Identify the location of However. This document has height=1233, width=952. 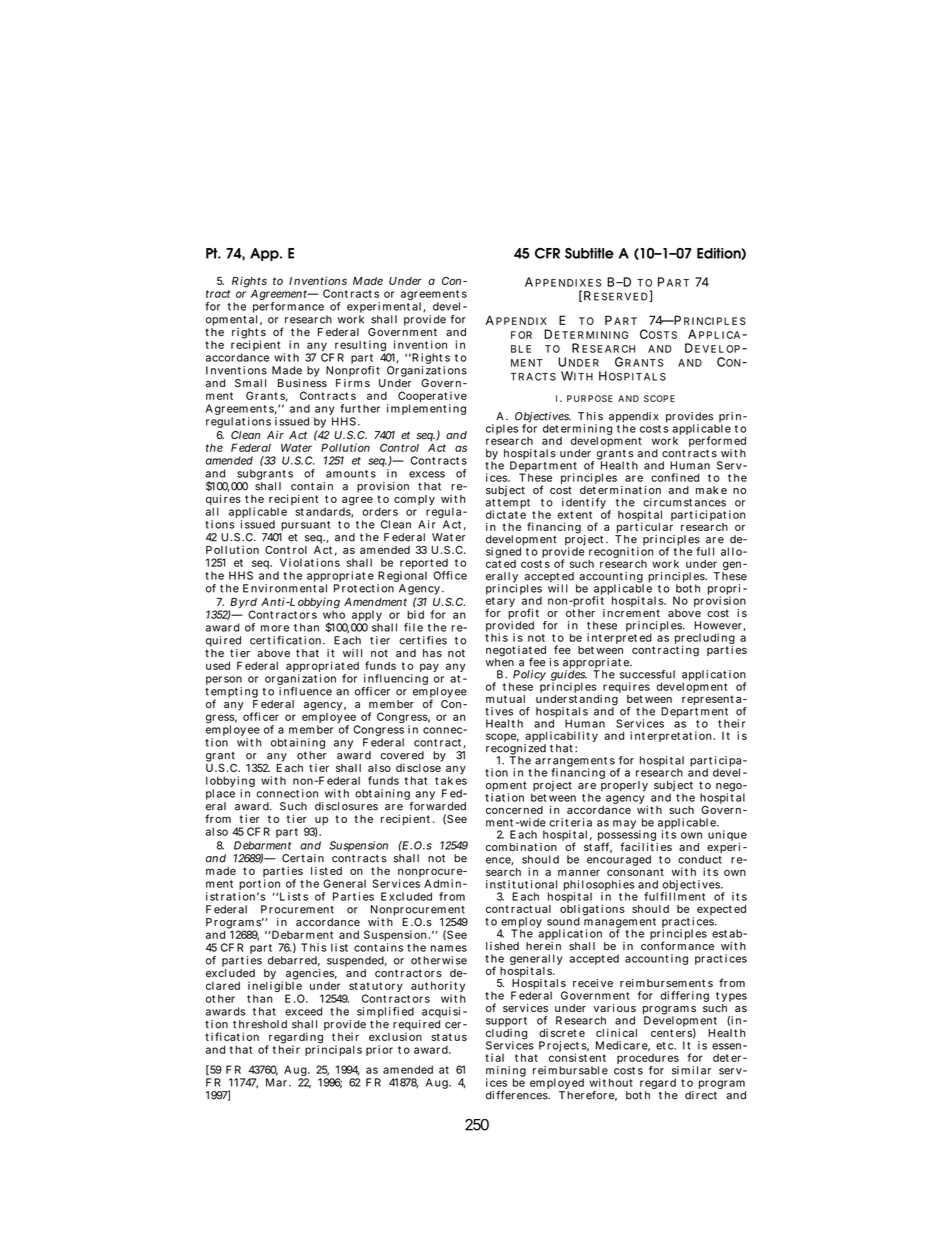
(718, 625).
